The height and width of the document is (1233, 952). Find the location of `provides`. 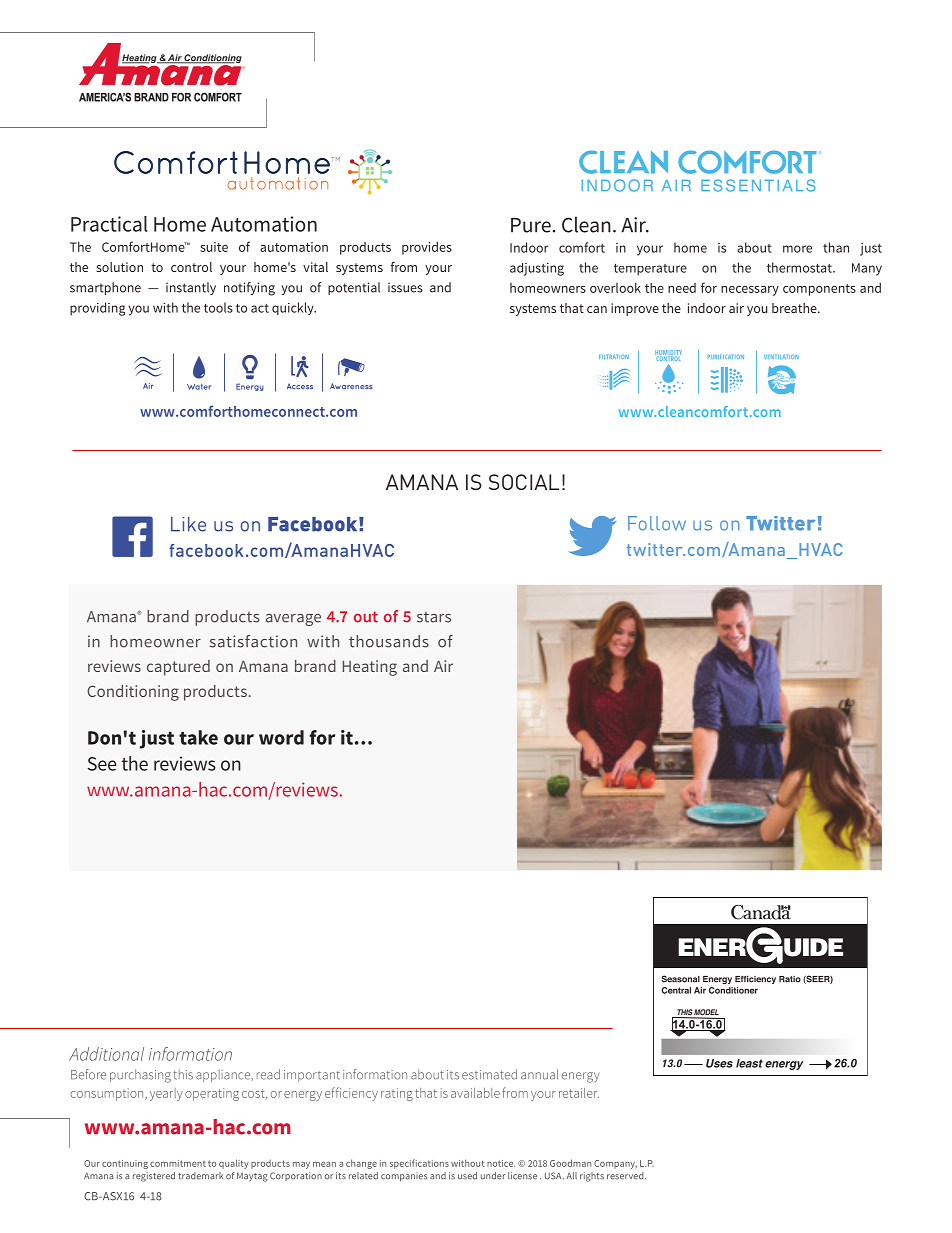

provides is located at coordinates (427, 248).
